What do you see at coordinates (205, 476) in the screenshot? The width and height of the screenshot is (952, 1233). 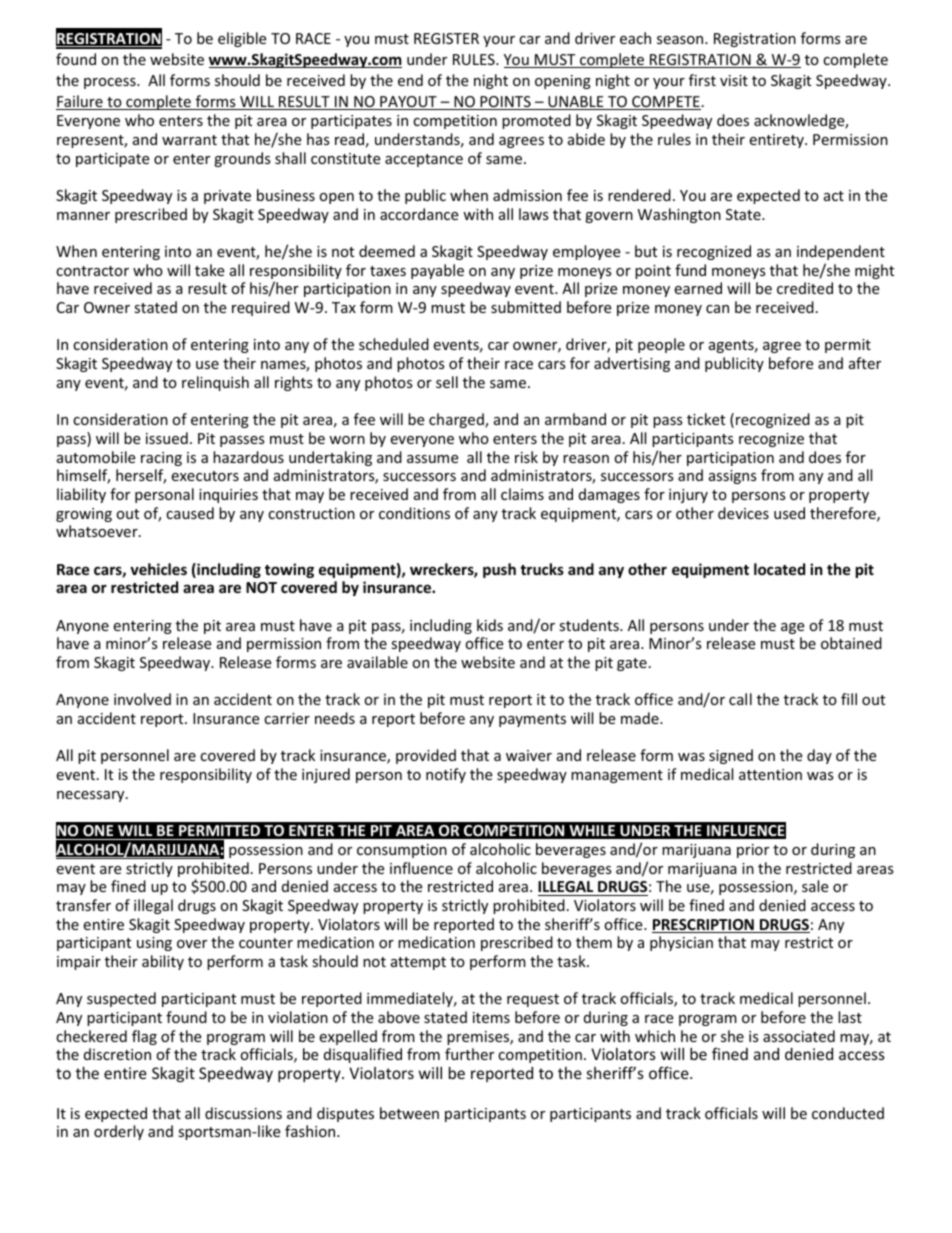 I see `executors` at bounding box center [205, 476].
